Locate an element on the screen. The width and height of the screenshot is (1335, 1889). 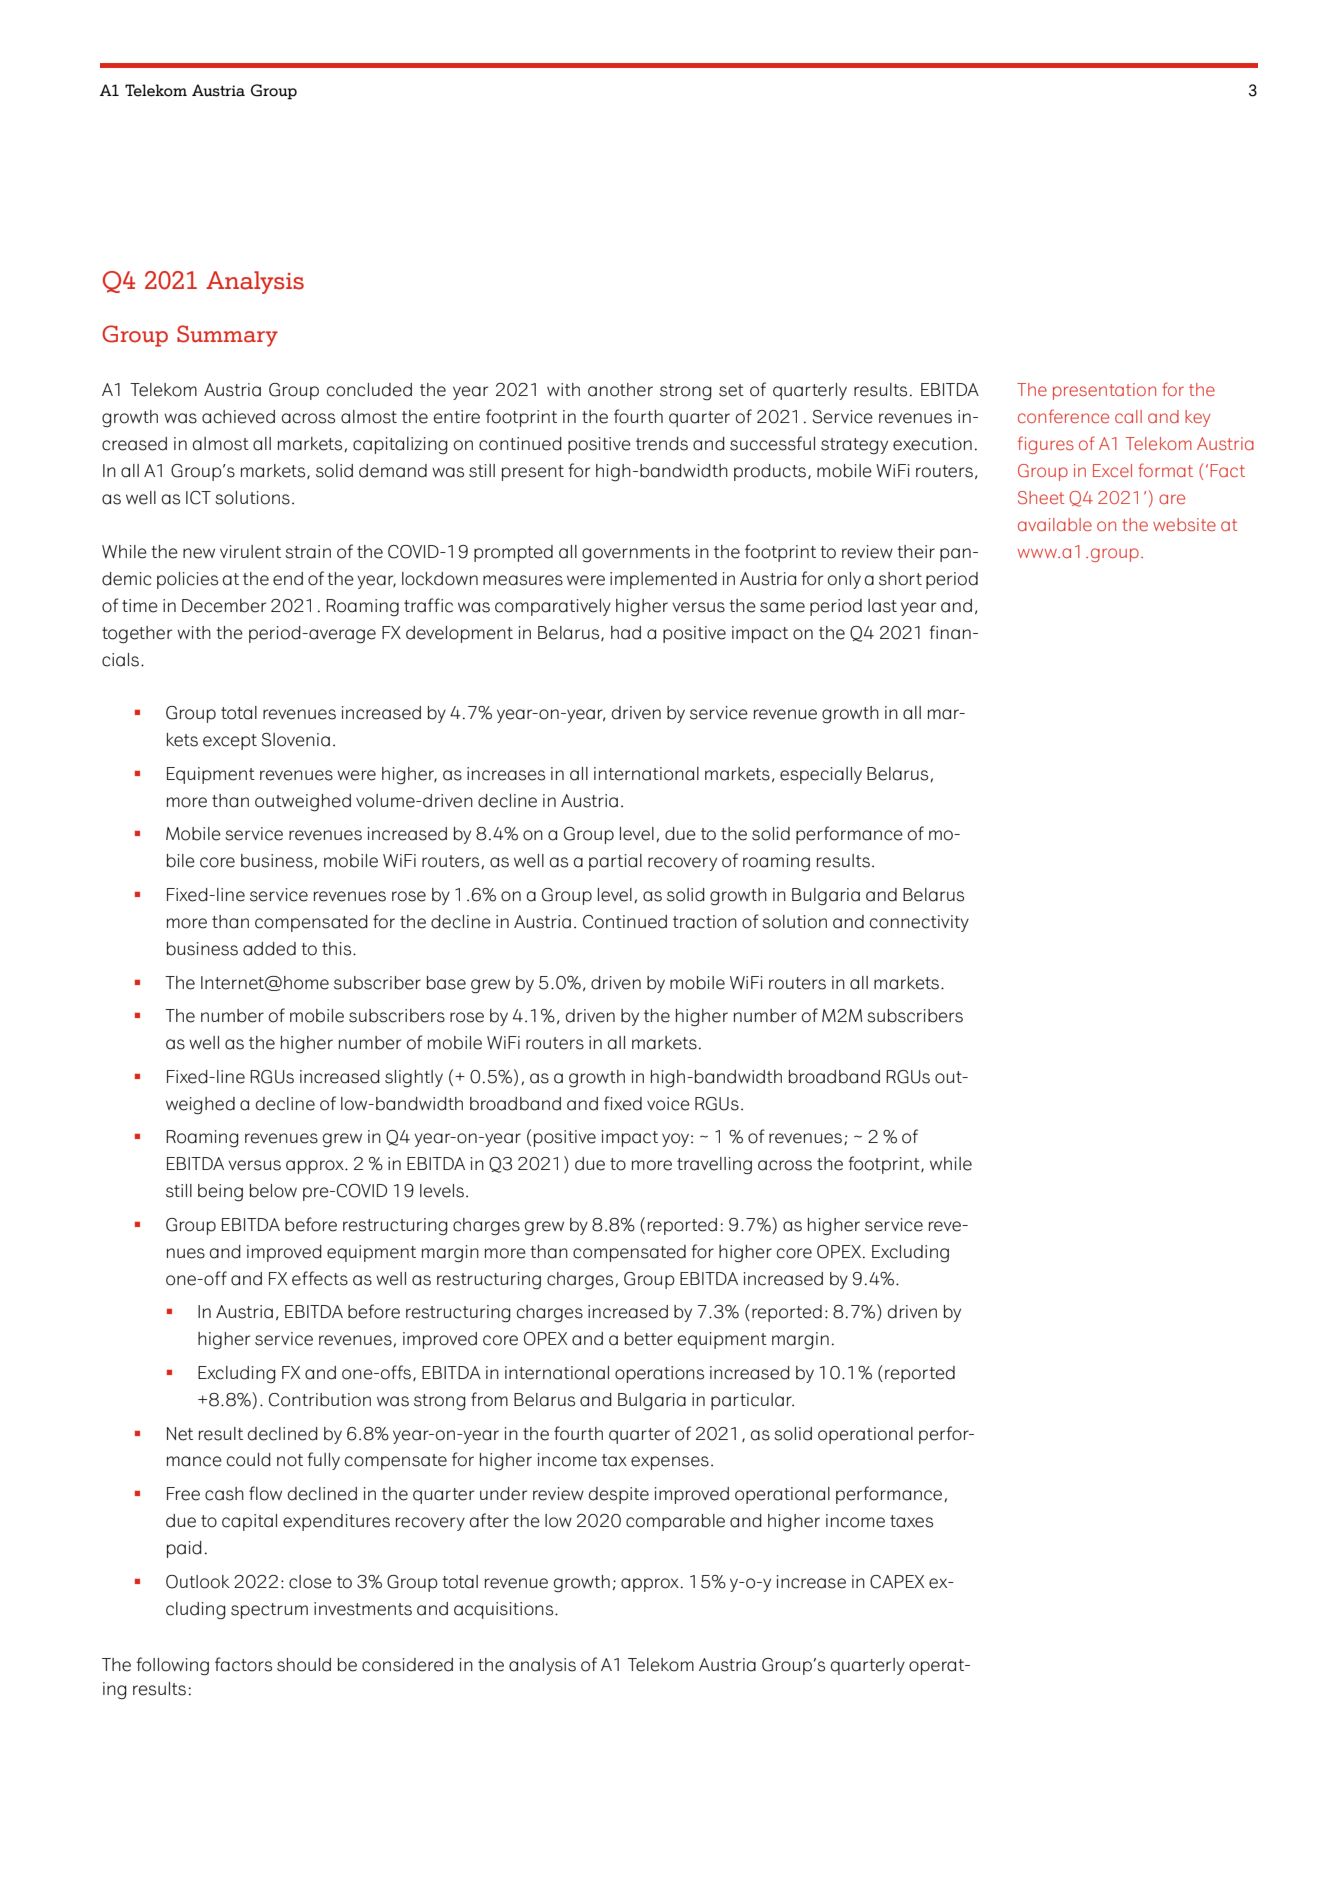
another is located at coordinates (620, 390).
